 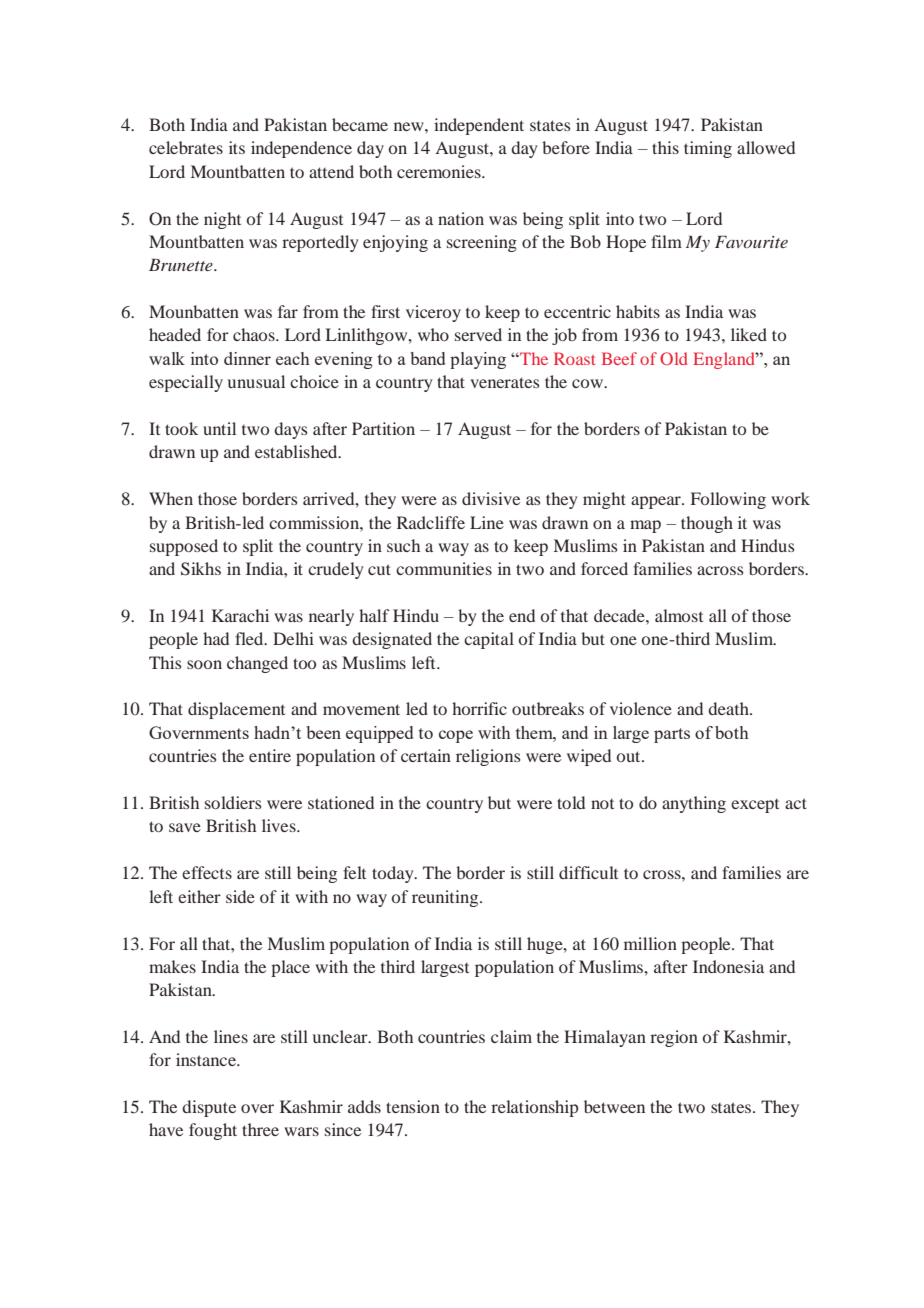 What do you see at coordinates (489, 640) in the image?
I see `capital` at bounding box center [489, 640].
